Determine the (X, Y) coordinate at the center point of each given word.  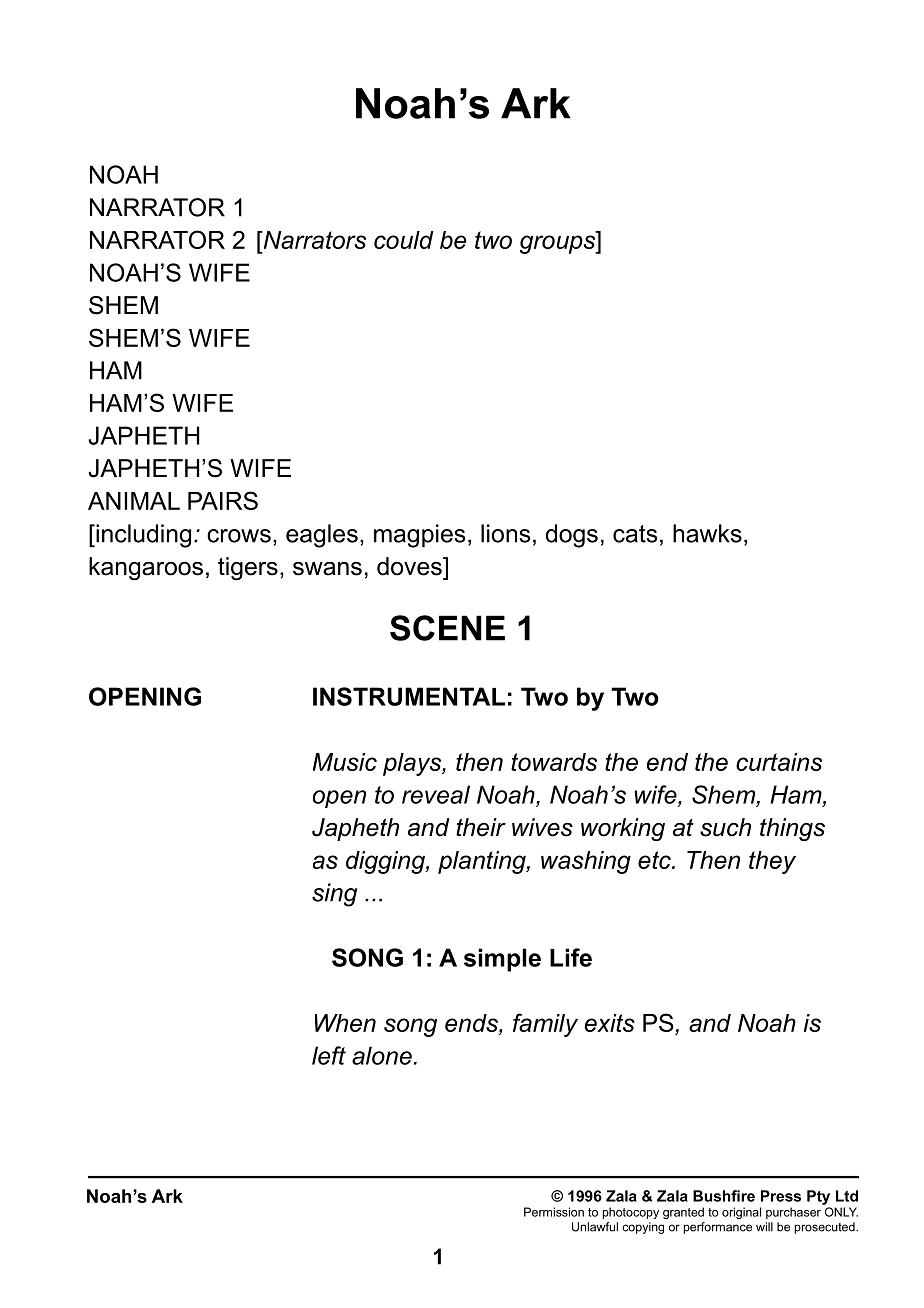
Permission (554, 1212)
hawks (707, 533)
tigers (248, 569)
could (404, 240)
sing (334, 895)
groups (559, 244)
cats (635, 534)
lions (505, 533)
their (481, 827)
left (329, 1055)
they (772, 862)
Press (781, 1196)
